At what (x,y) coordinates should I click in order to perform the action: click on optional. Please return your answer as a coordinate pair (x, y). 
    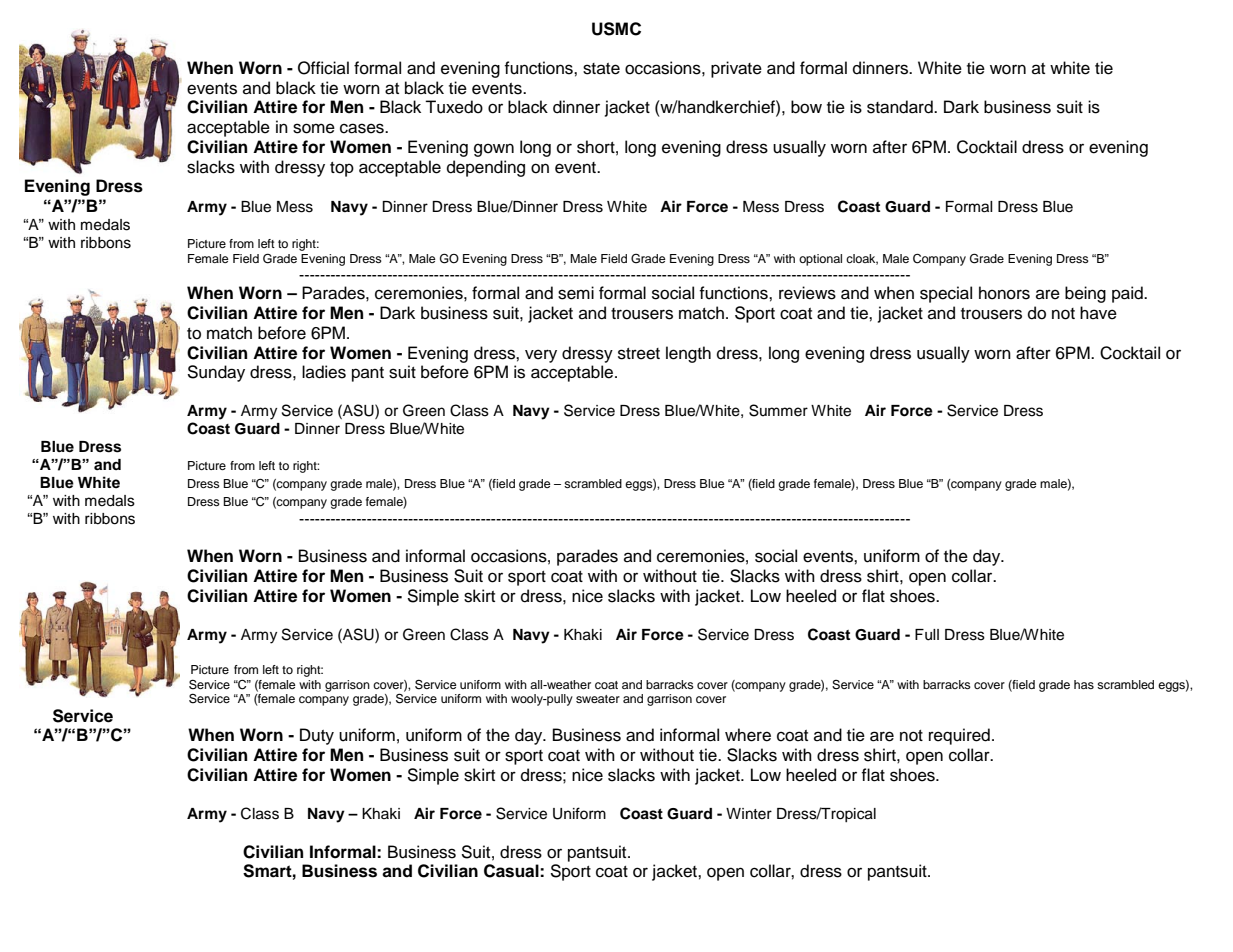
    Looking at the image, I should click on (820, 260).
